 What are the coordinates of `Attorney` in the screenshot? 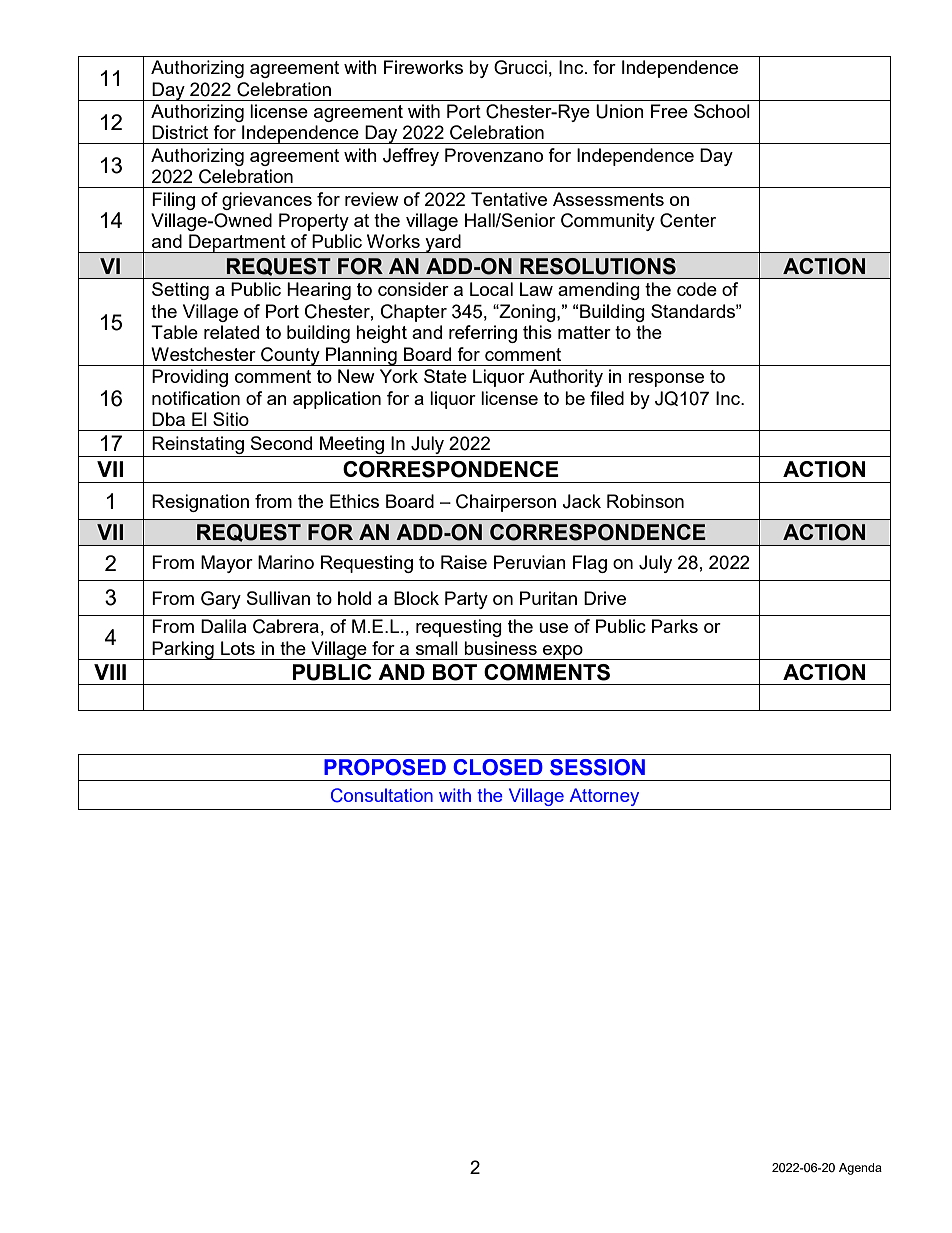 It's located at (604, 797).
